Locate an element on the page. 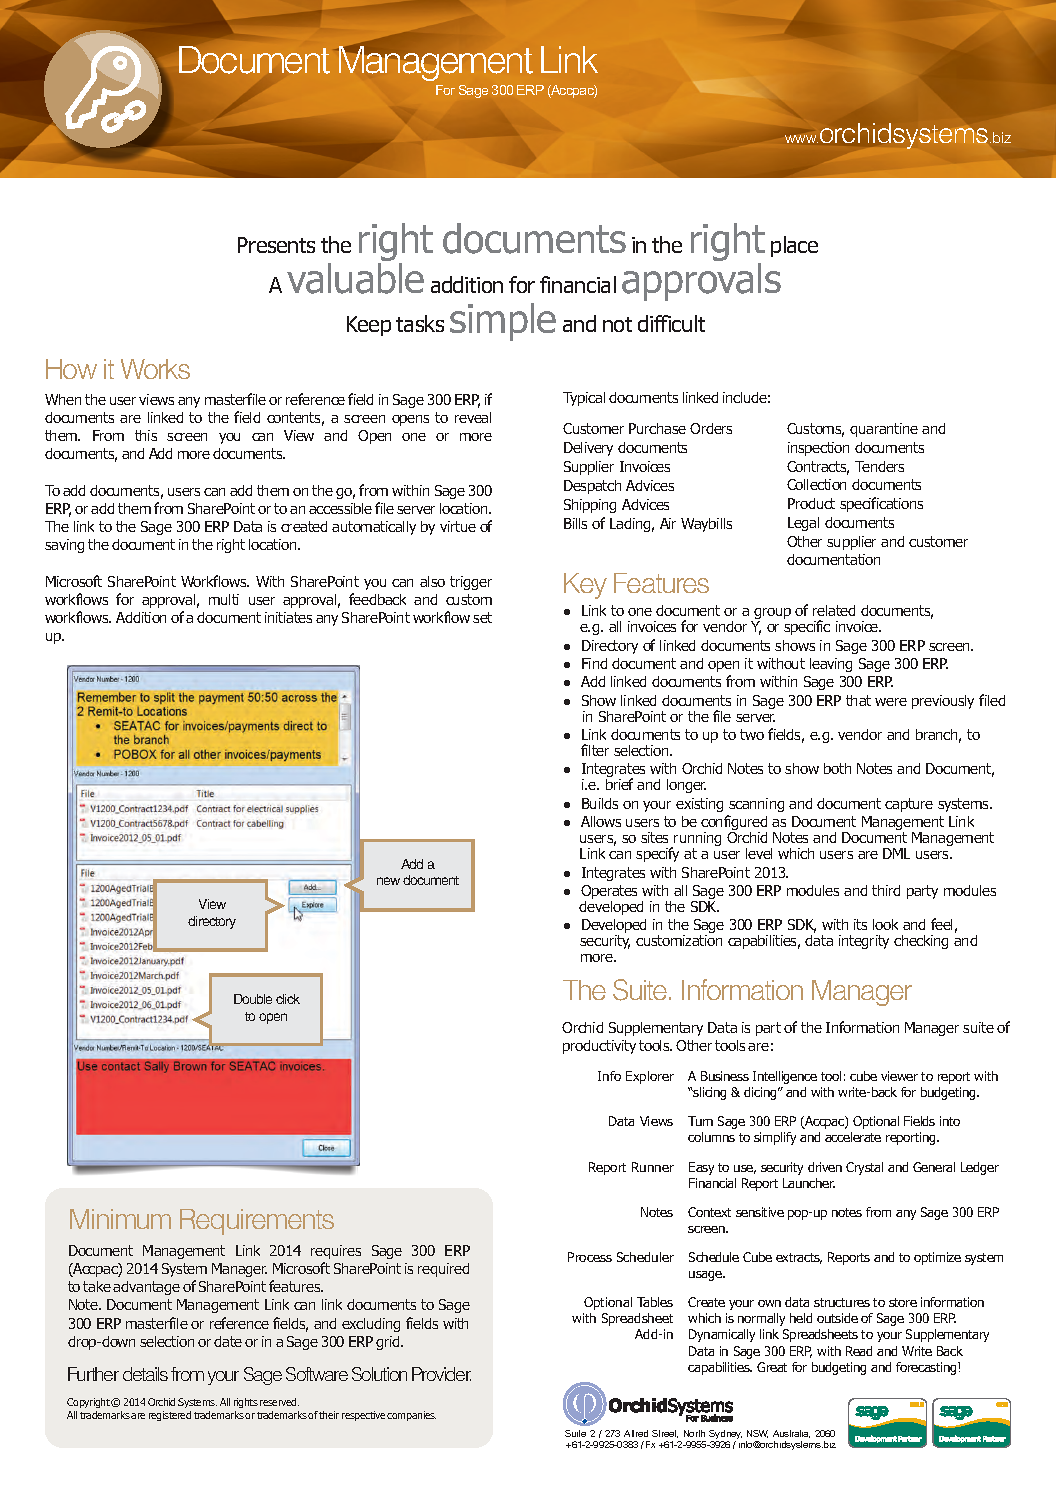  registered is located at coordinates (170, 1416).
